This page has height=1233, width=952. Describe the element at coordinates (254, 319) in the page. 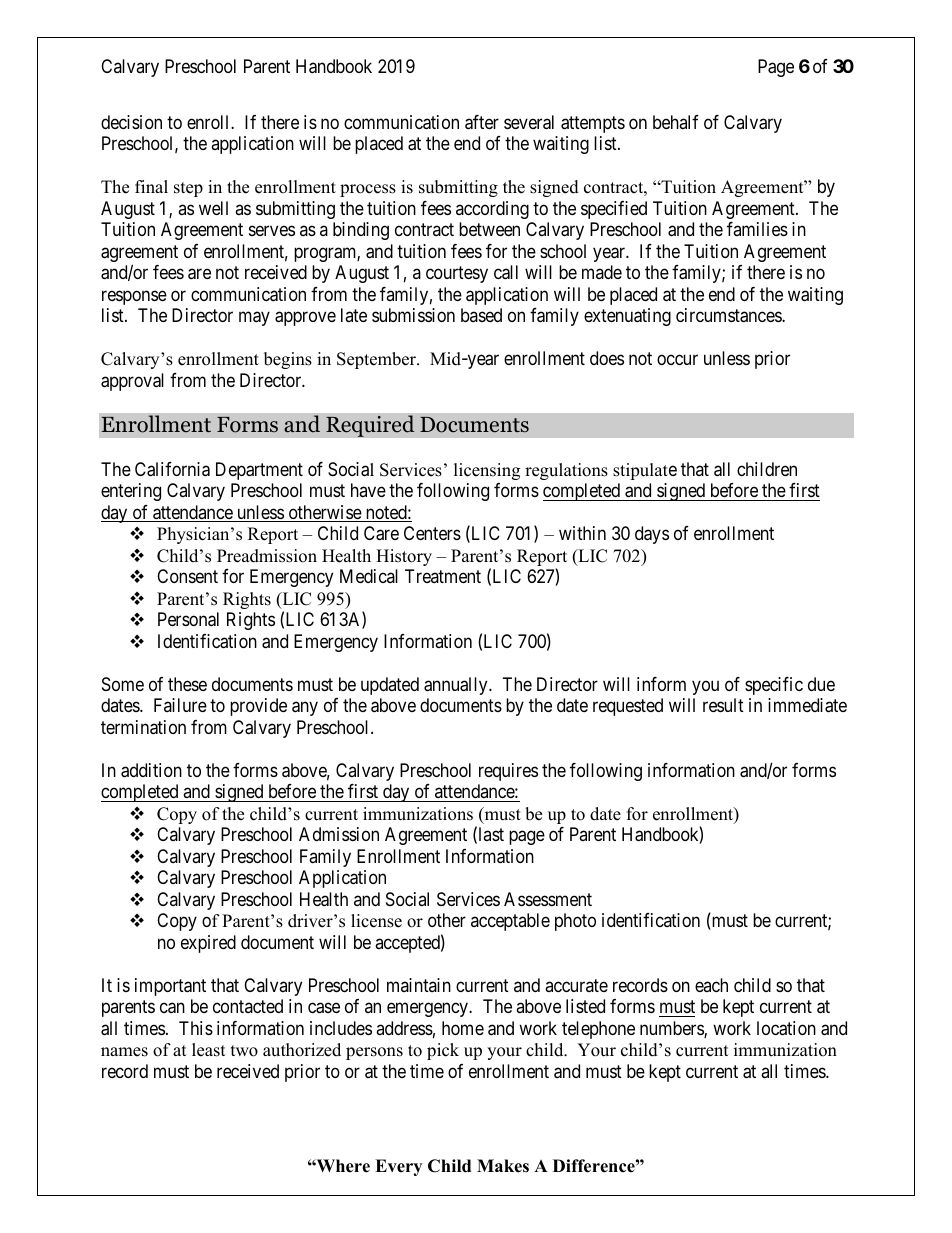

I see `may` at that location.
